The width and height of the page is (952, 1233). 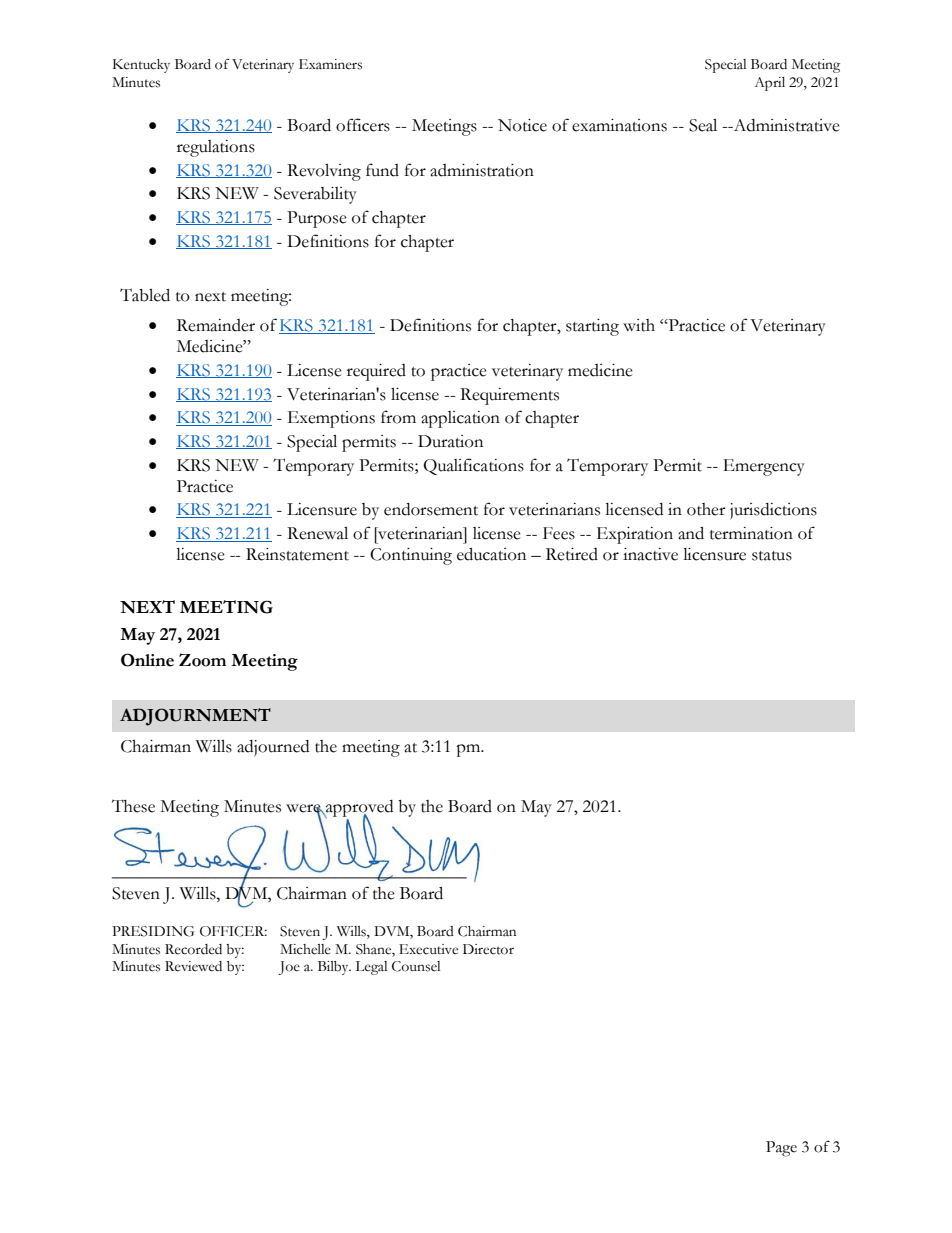 What do you see at coordinates (195, 717) in the page?
I see `ADJOURNMENT` at bounding box center [195, 717].
